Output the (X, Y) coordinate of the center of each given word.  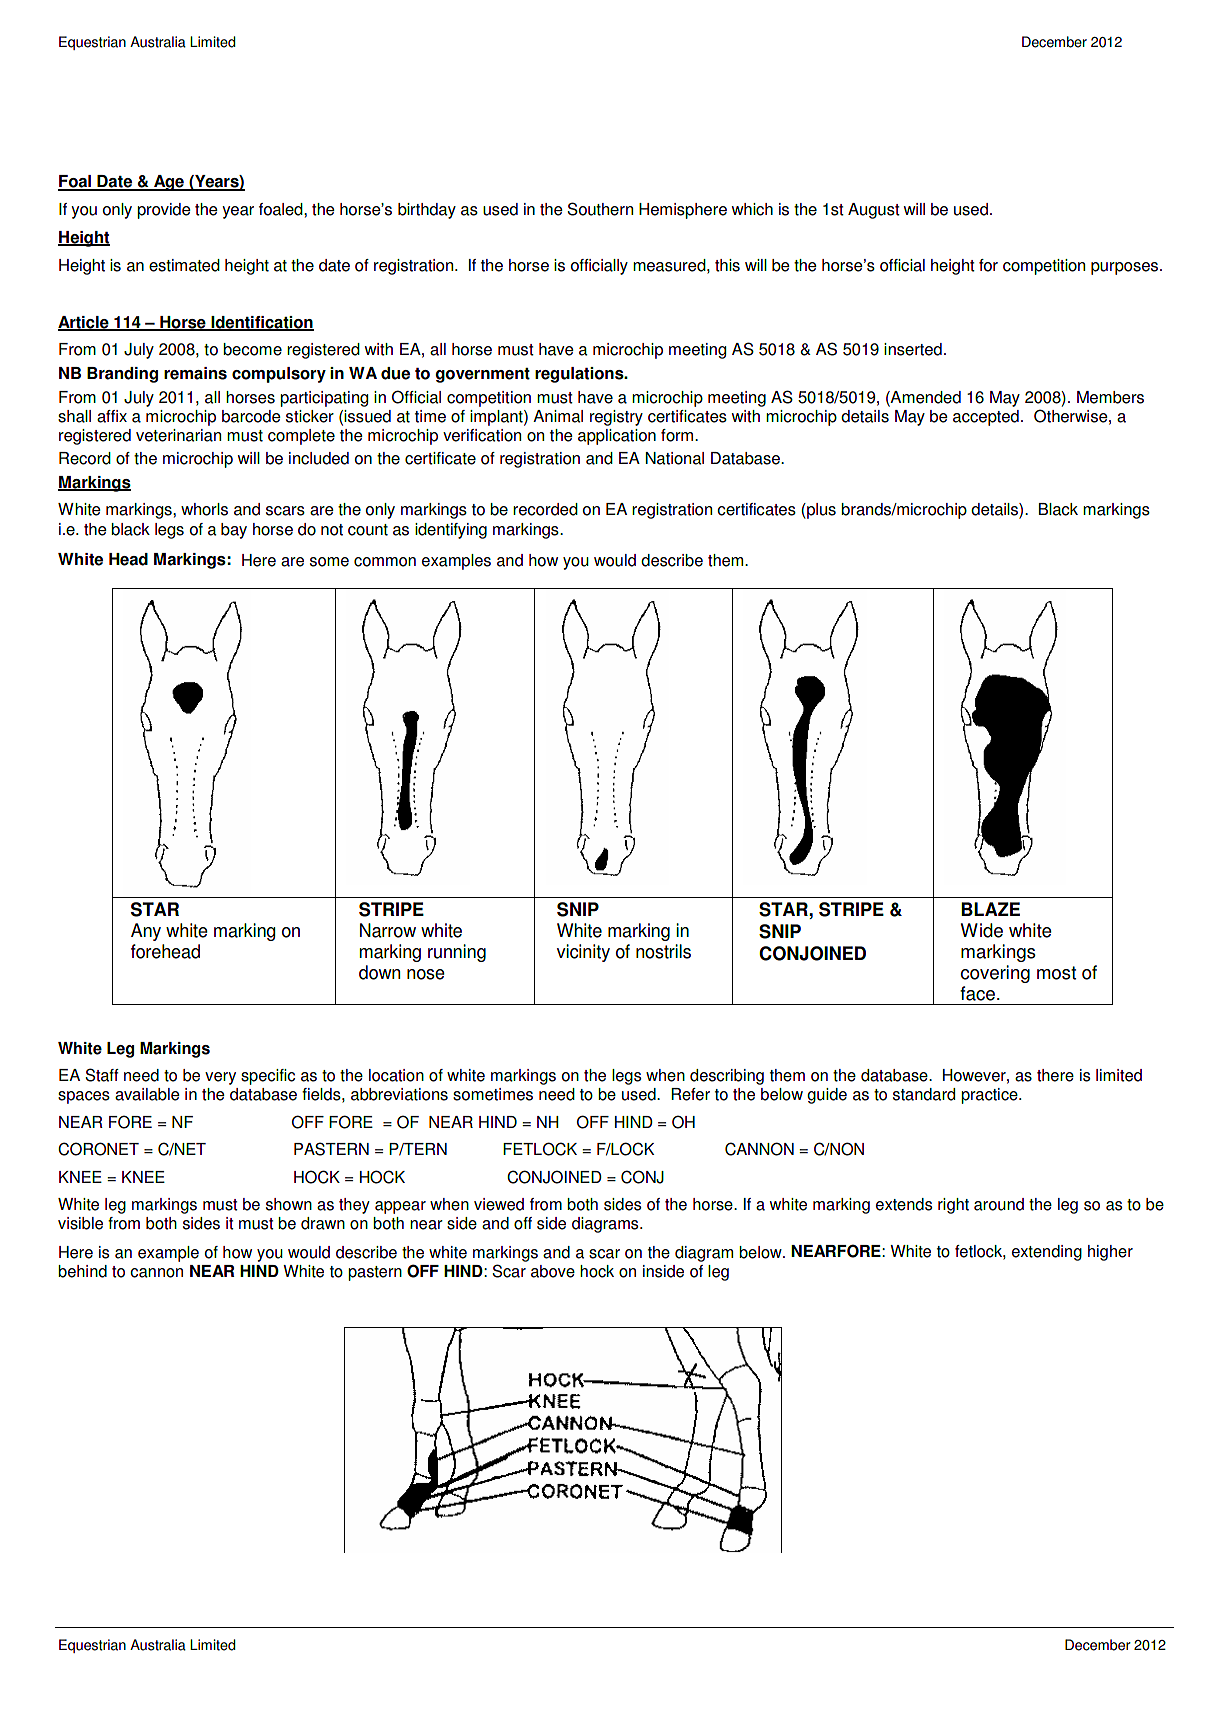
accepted (986, 418)
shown (289, 1204)
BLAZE (990, 909)
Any (146, 932)
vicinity (583, 953)
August (874, 211)
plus (820, 511)
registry (616, 418)
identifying (451, 531)
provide (164, 211)
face (977, 993)
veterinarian (178, 435)
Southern (600, 209)
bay (234, 531)
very (220, 1078)
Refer (690, 1094)
